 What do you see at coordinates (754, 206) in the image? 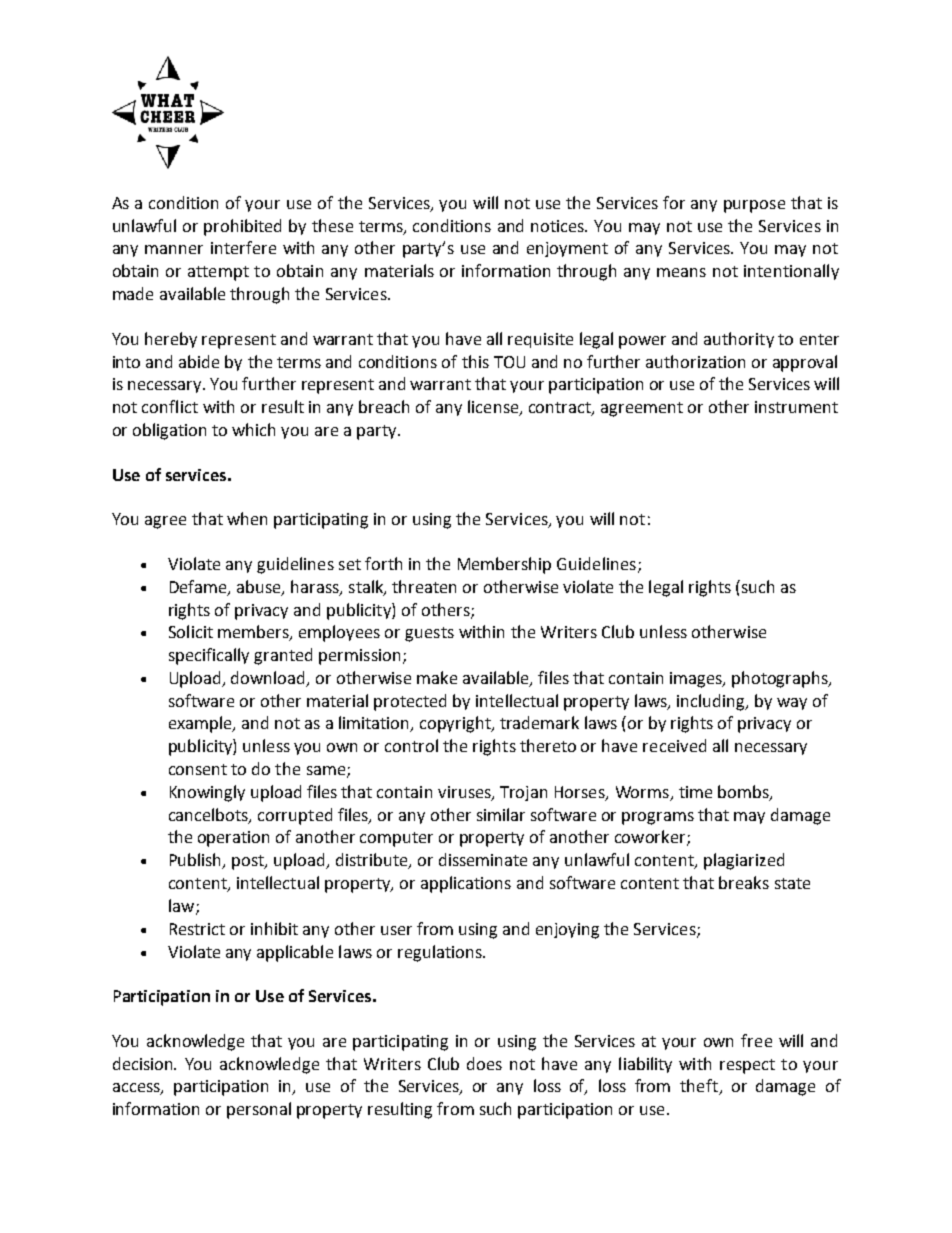
I see `purpose` at bounding box center [754, 206].
